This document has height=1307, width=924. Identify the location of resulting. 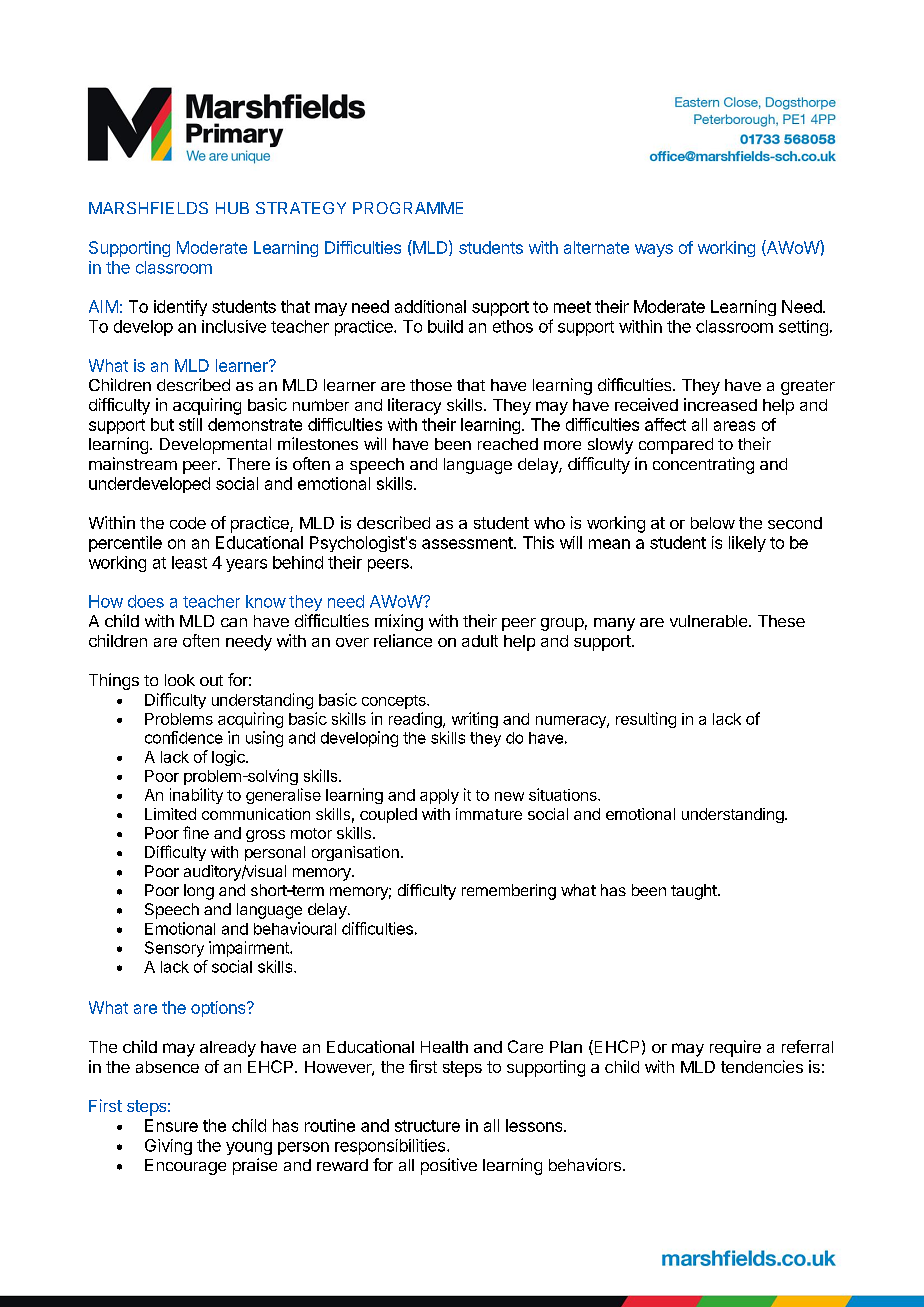
(646, 720).
